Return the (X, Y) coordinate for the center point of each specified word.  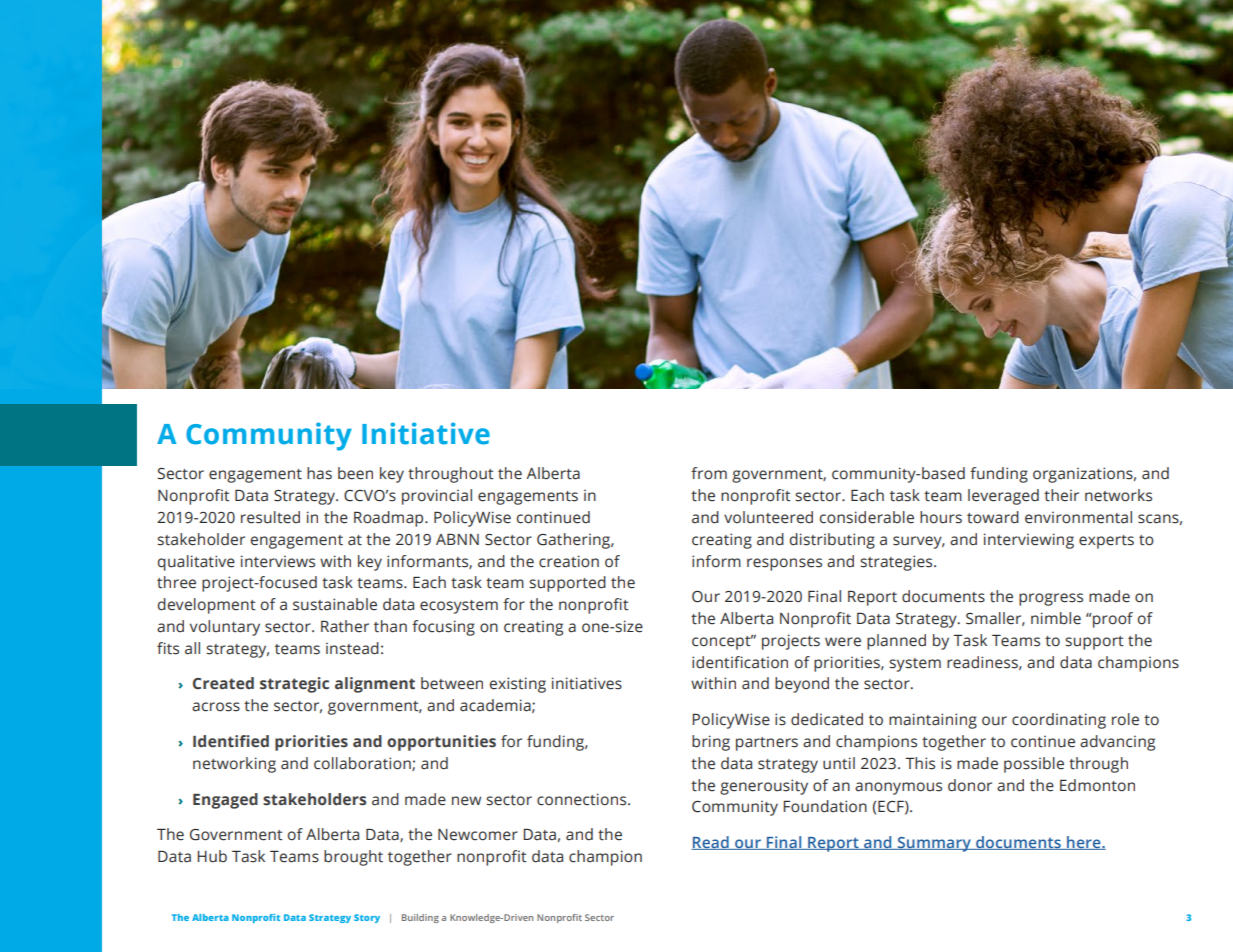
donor (970, 785)
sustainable (335, 604)
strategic (294, 685)
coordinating (1059, 721)
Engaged (225, 801)
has (319, 473)
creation (569, 561)
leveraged (1003, 497)
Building (420, 918)
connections (583, 799)
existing (518, 685)
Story (367, 918)
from (709, 473)
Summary (934, 844)
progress (1051, 599)
